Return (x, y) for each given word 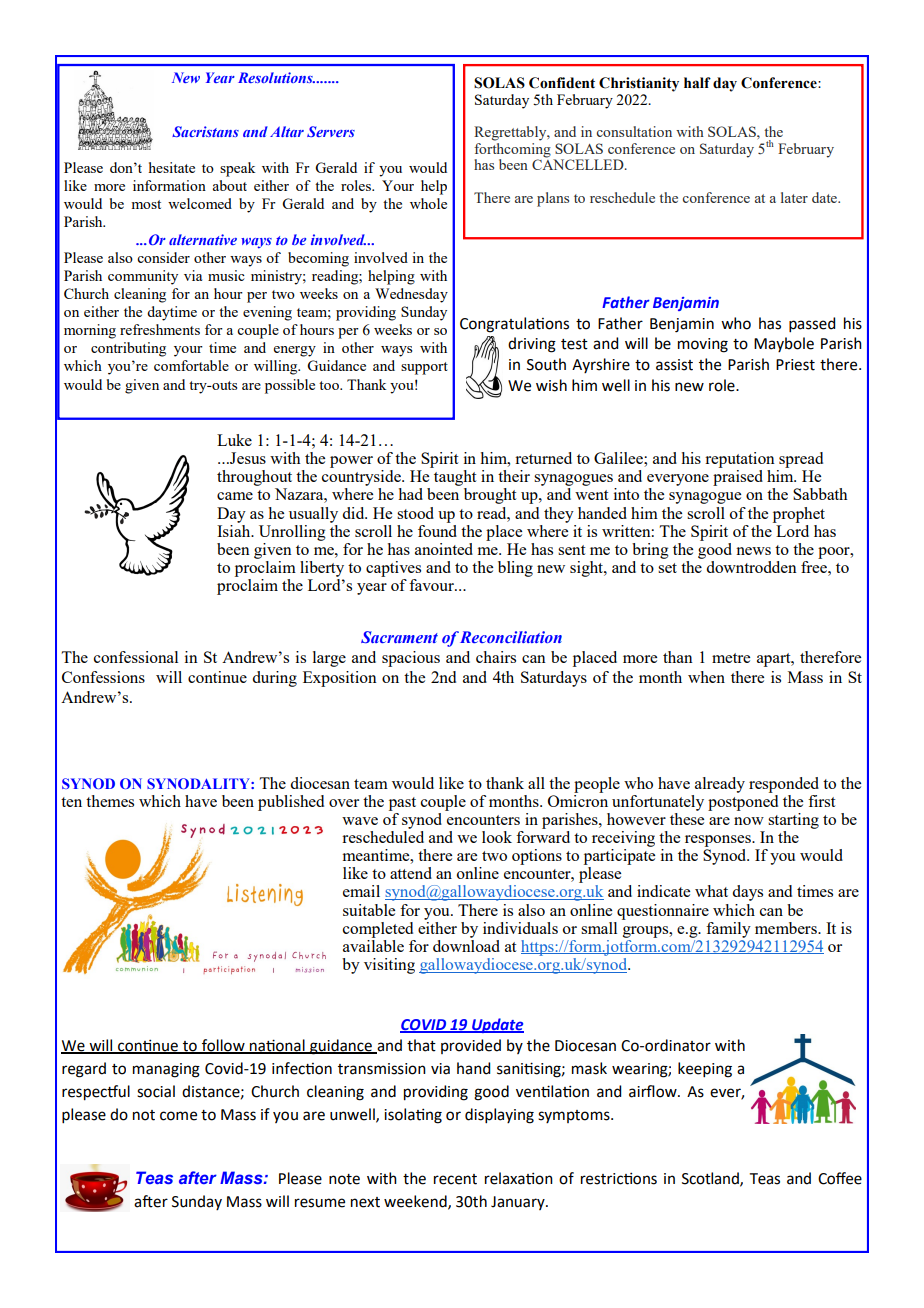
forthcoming (512, 151)
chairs (496, 657)
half (697, 82)
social (156, 1091)
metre (731, 658)
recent (455, 1179)
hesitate (172, 167)
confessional (136, 657)
